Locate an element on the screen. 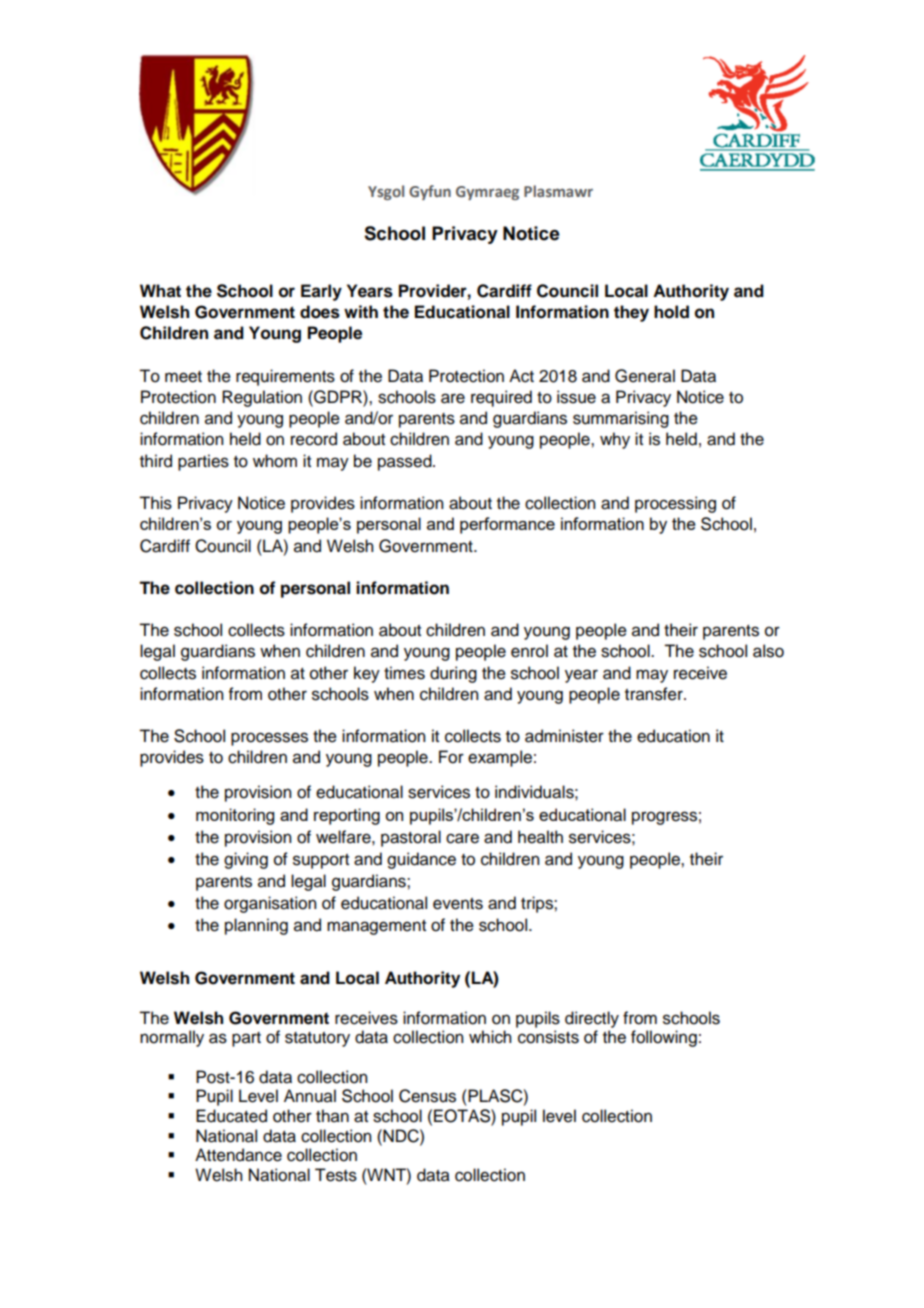 The width and height of the screenshot is (924, 1308). What is located at coordinates (160, 291).
